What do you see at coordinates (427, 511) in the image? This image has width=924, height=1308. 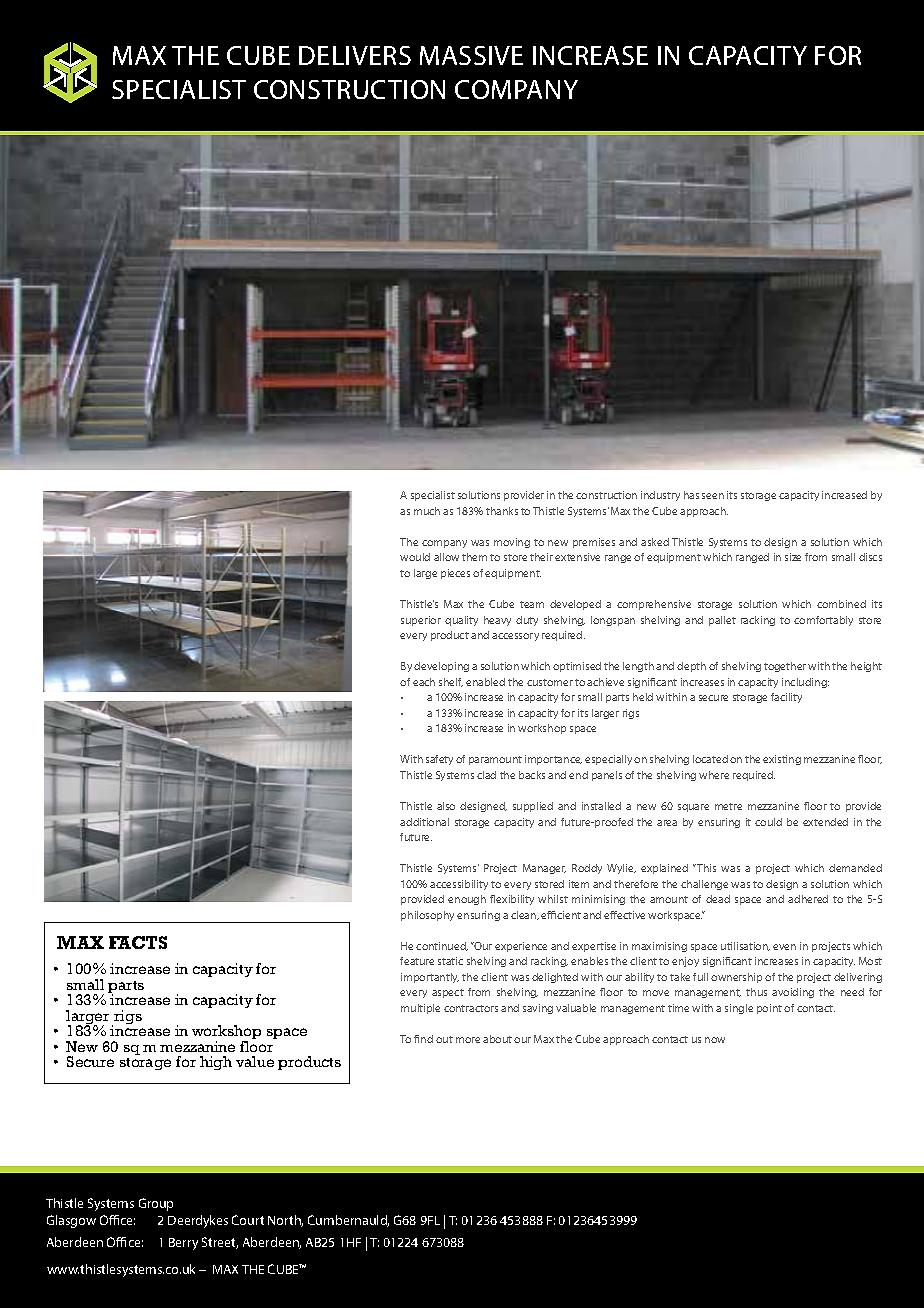 I see `much` at bounding box center [427, 511].
